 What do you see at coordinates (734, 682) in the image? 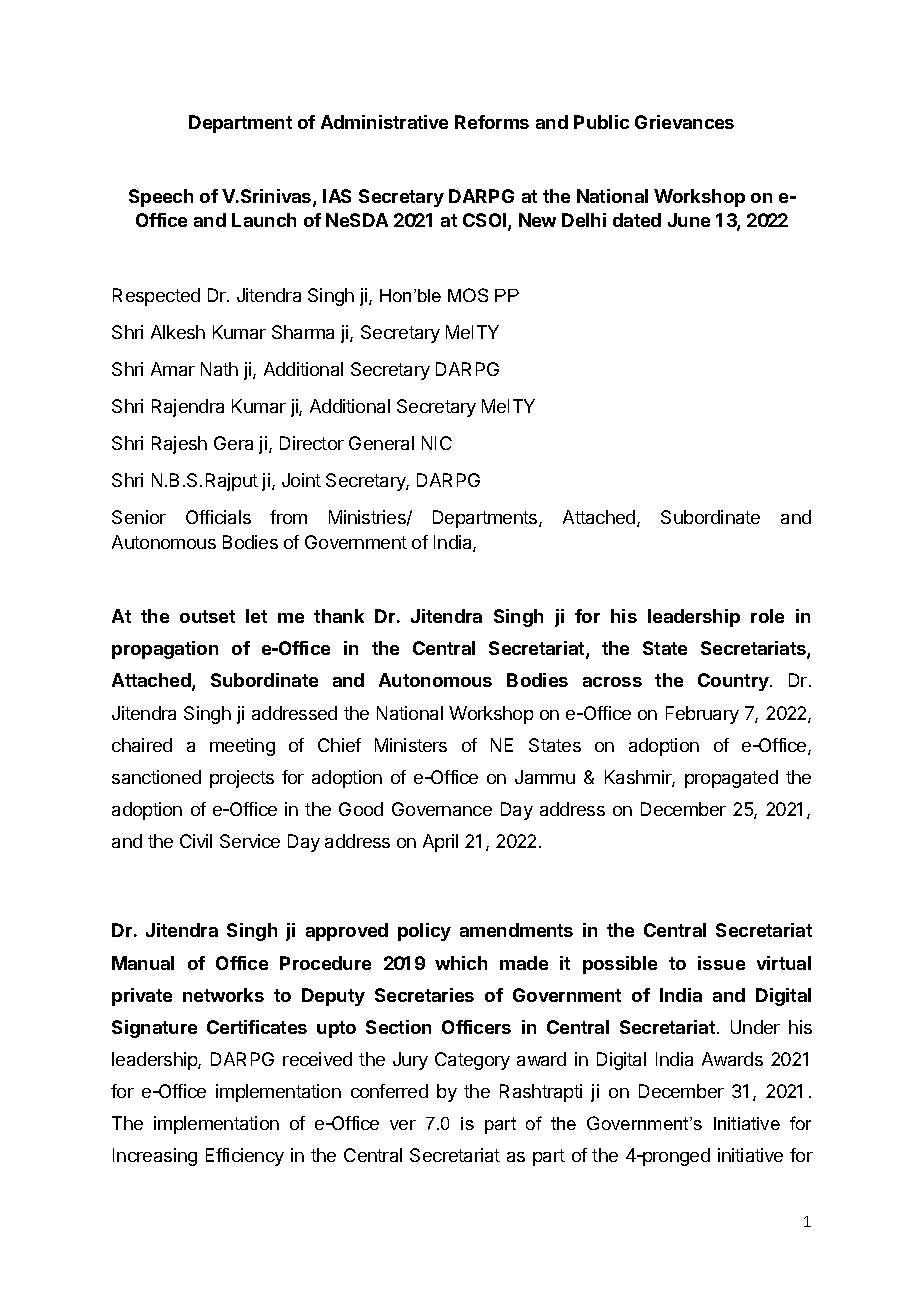
I see `Country` at bounding box center [734, 682].
